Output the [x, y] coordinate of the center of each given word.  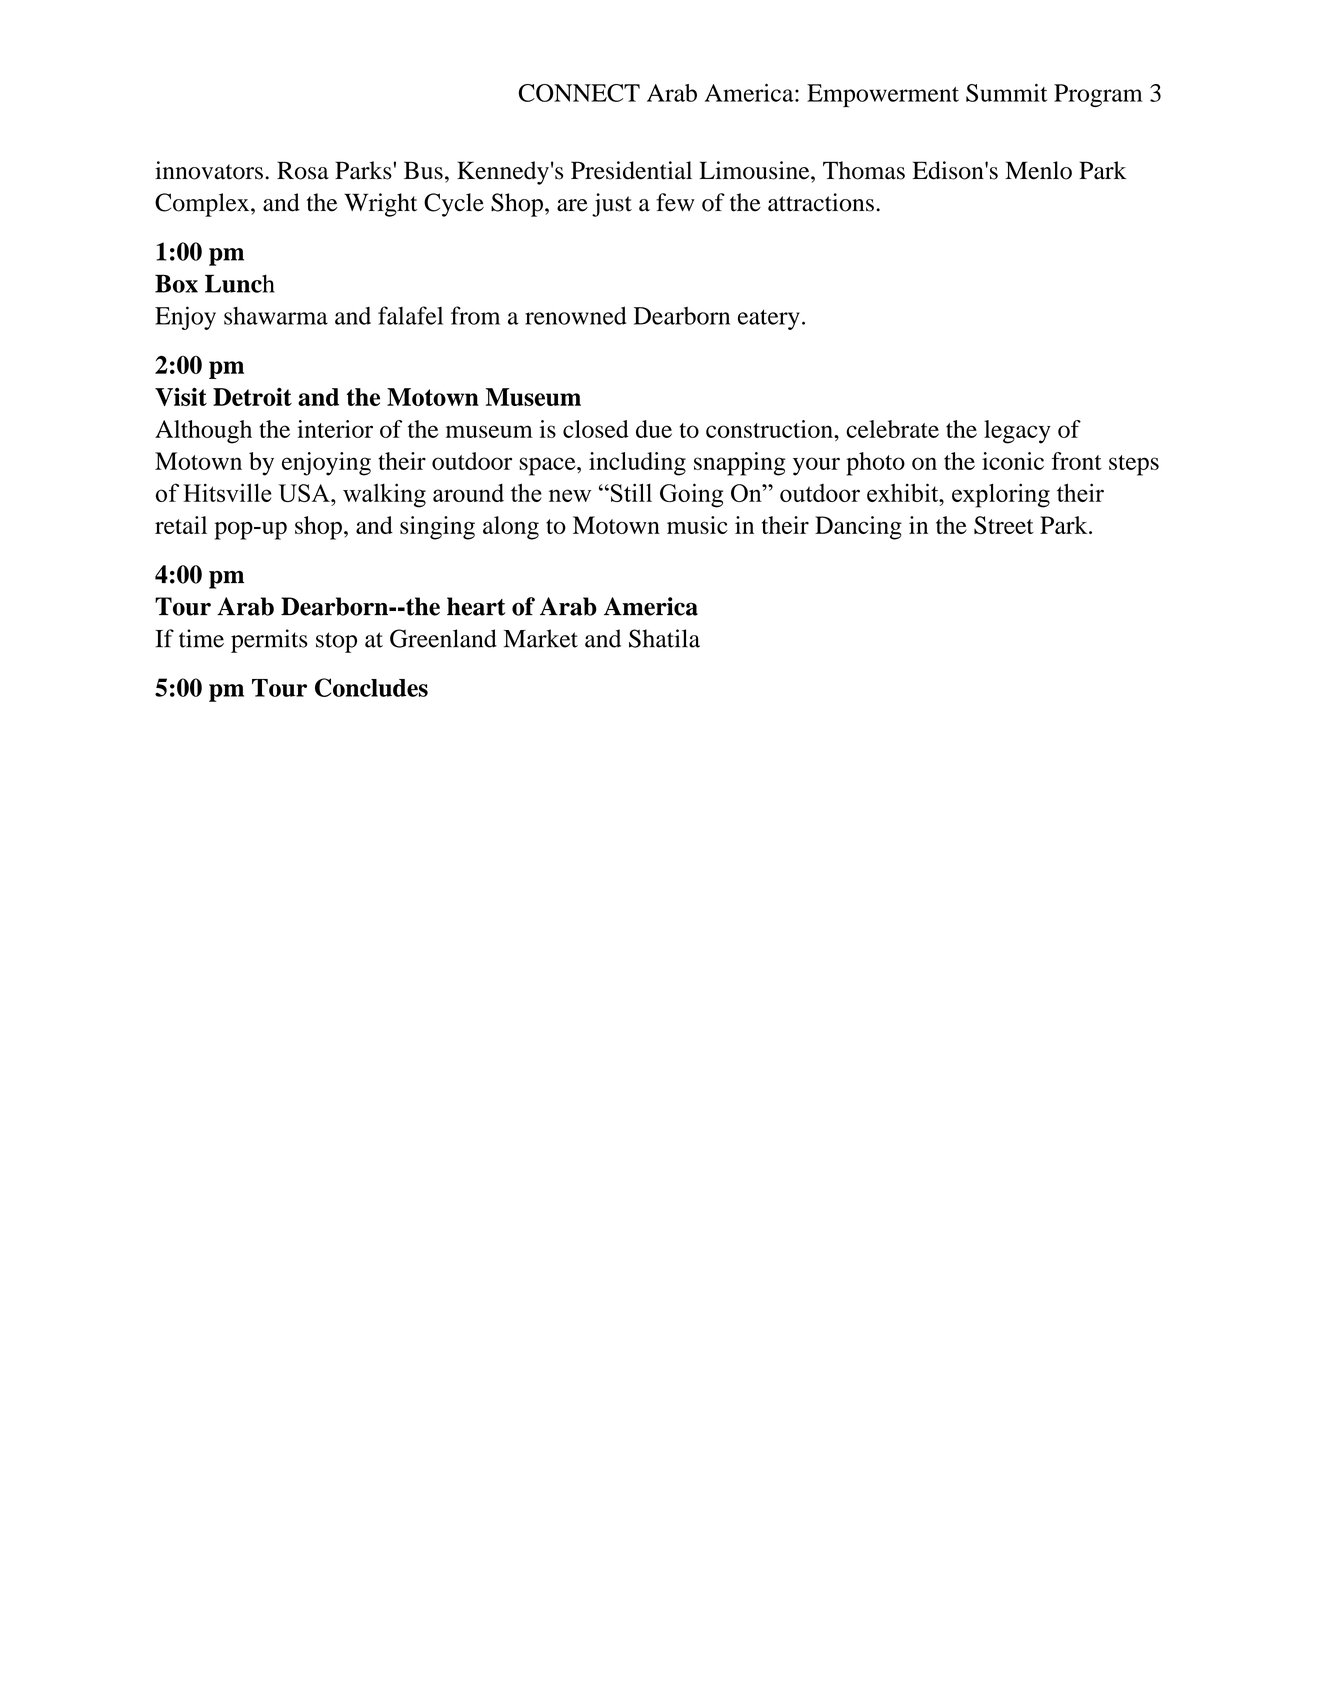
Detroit [252, 396]
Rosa [303, 170]
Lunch [240, 283]
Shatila [664, 638]
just [612, 205]
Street [1004, 525]
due [654, 429]
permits [269, 641]
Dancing [858, 528]
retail [181, 525]
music [697, 525]
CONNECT [579, 93]
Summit [1006, 93]
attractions [821, 202]
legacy [1017, 432]
